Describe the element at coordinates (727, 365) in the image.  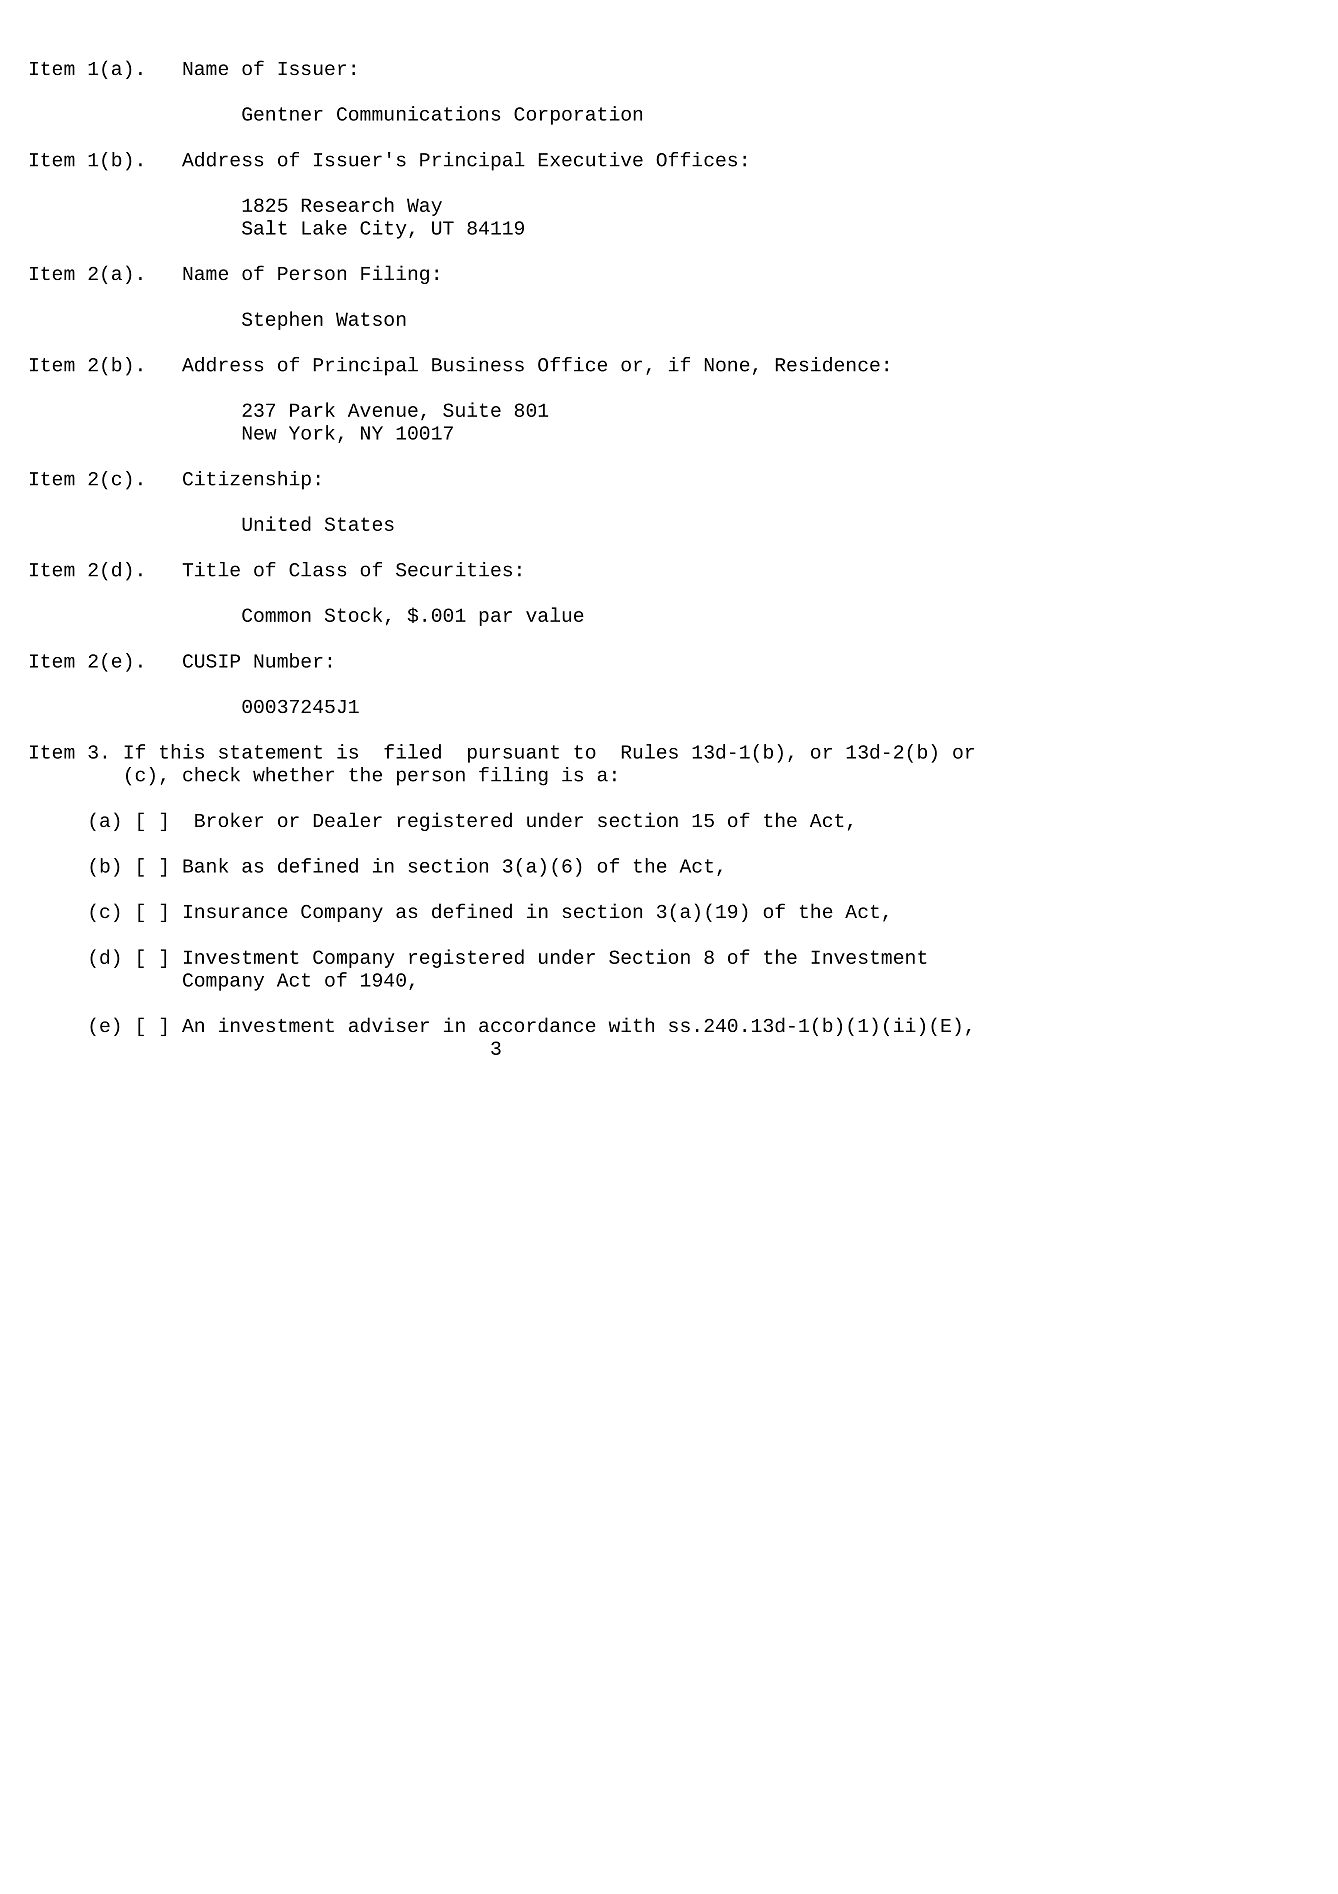
I see `None` at that location.
